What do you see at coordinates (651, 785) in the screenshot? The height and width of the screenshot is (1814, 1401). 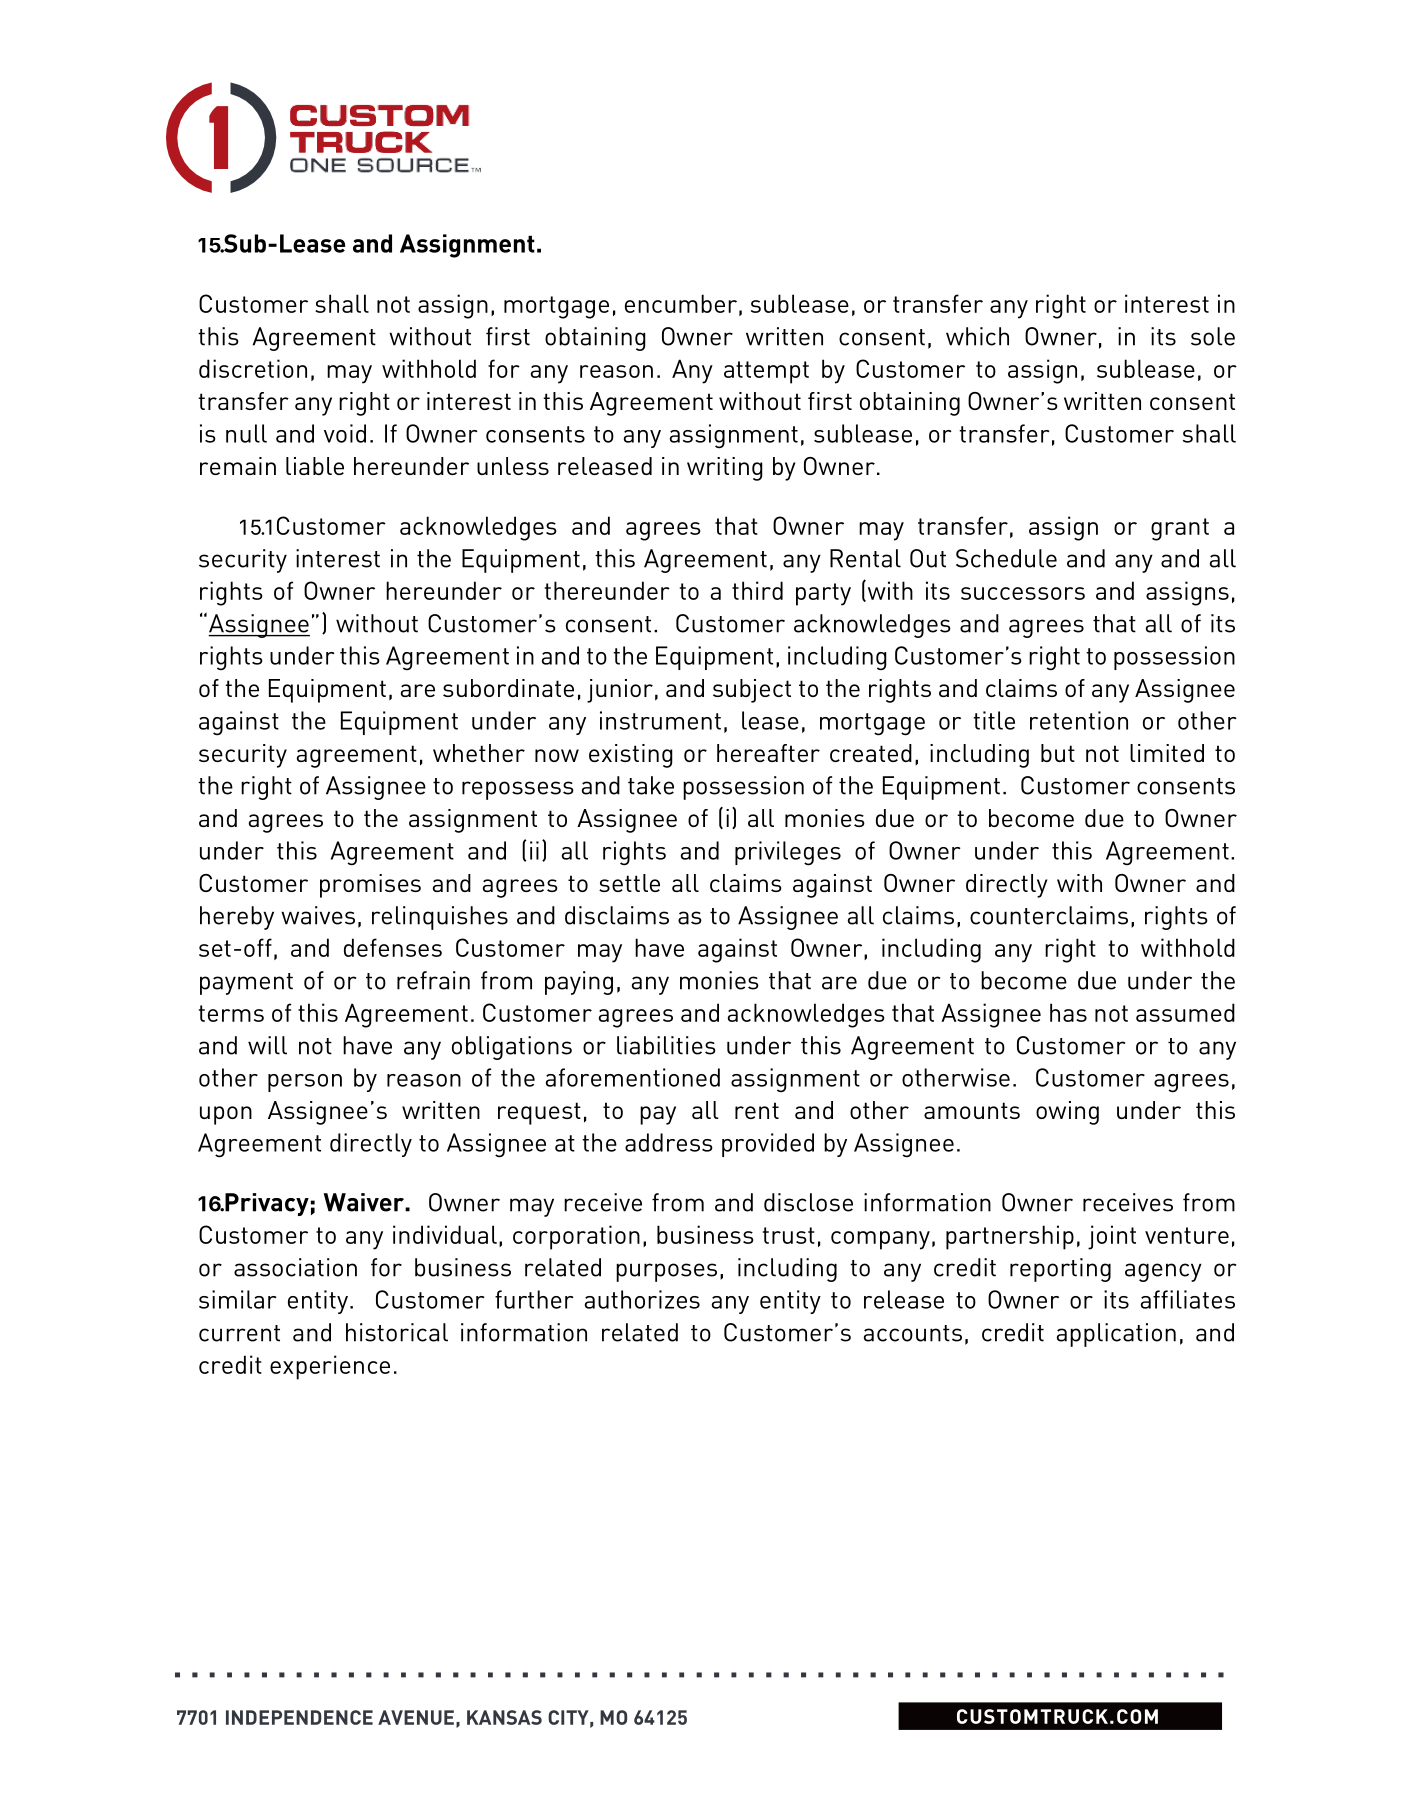 I see `take` at bounding box center [651, 785].
